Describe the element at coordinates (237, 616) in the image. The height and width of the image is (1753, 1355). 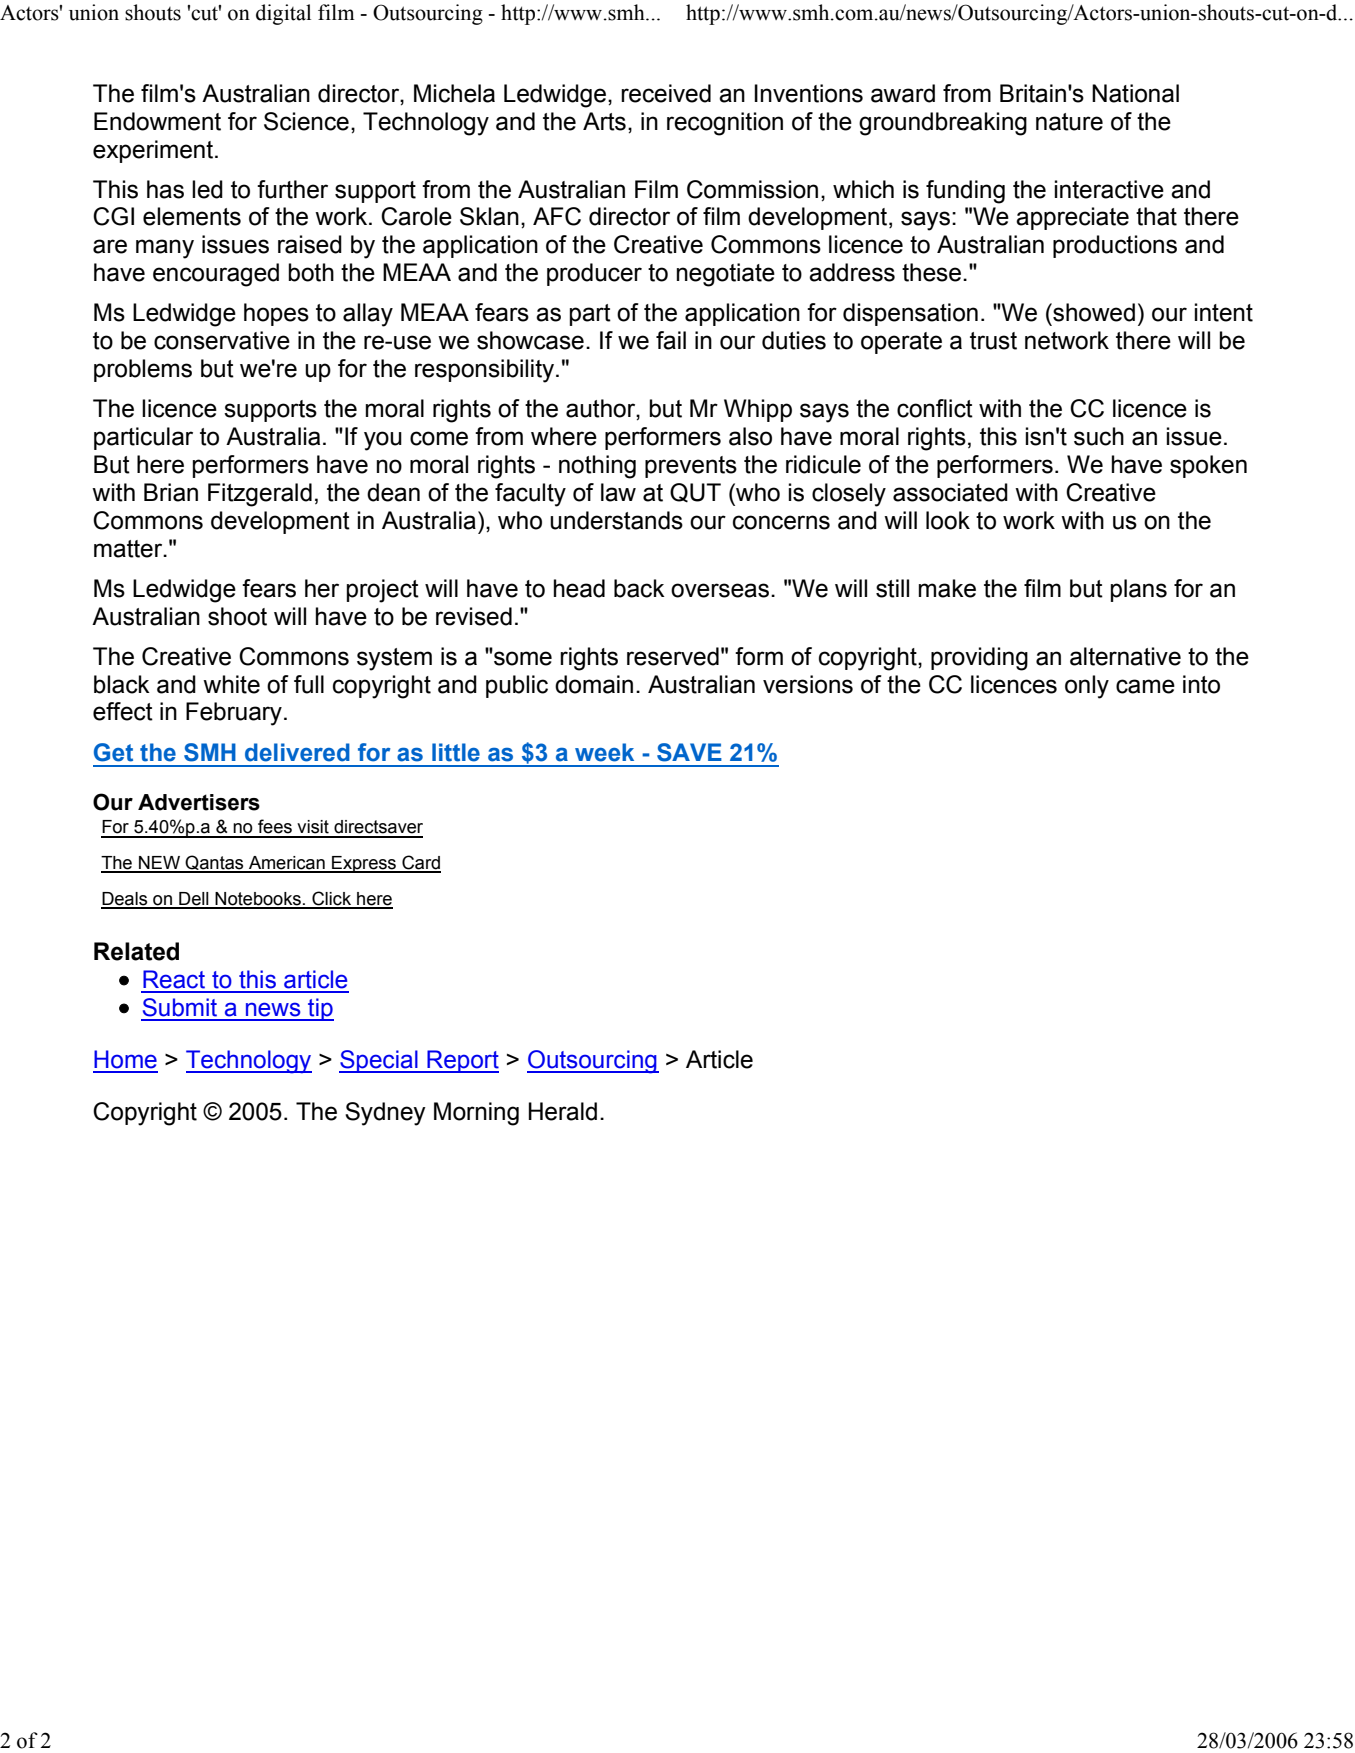
I see `shoot` at that location.
